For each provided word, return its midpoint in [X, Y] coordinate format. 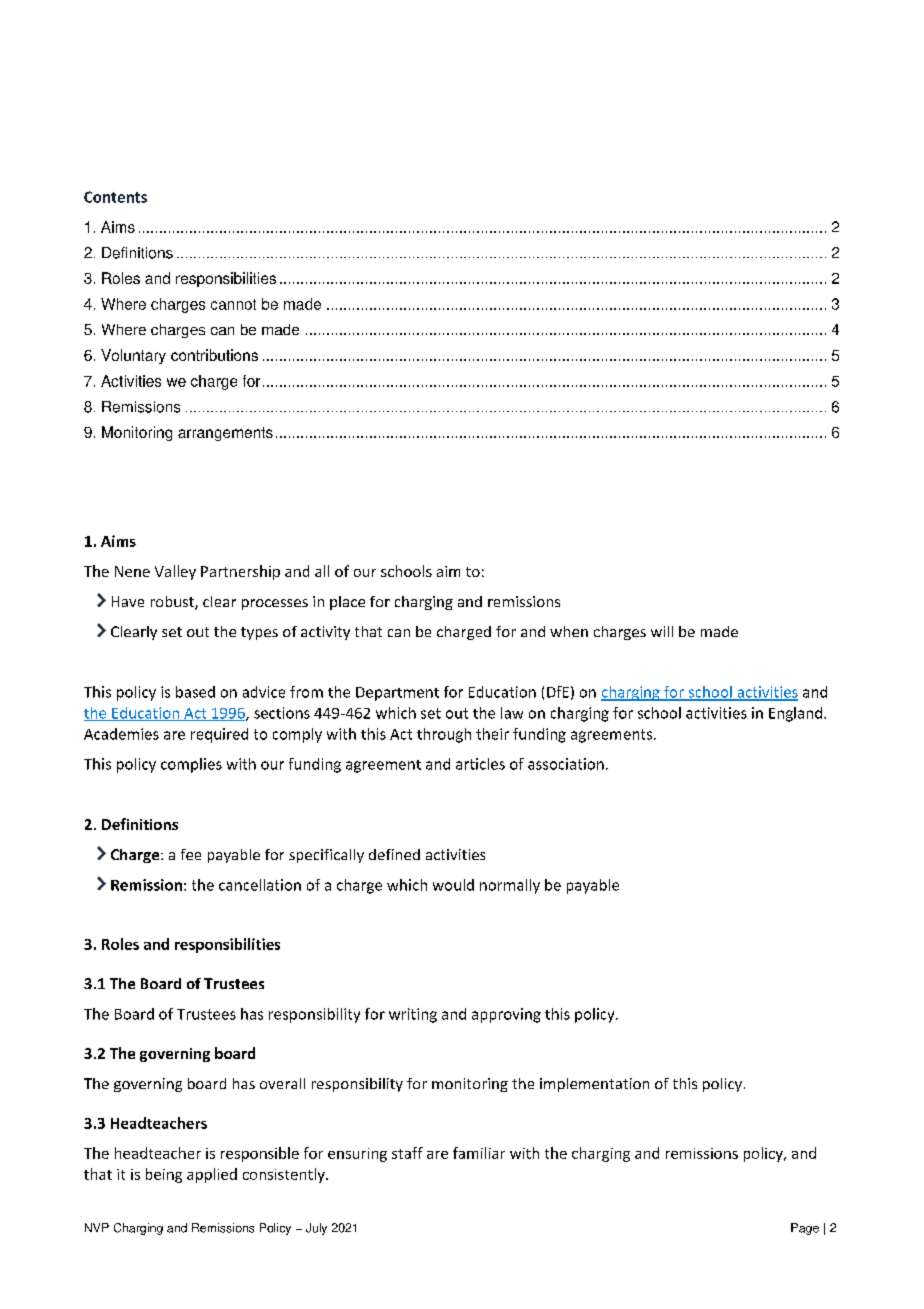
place [347, 603]
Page [805, 1229]
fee [191, 854]
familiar [479, 1153]
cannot [233, 304]
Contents [115, 197]
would [453, 885]
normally [510, 886]
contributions [214, 355]
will [662, 631]
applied [212, 1175]
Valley [175, 572]
